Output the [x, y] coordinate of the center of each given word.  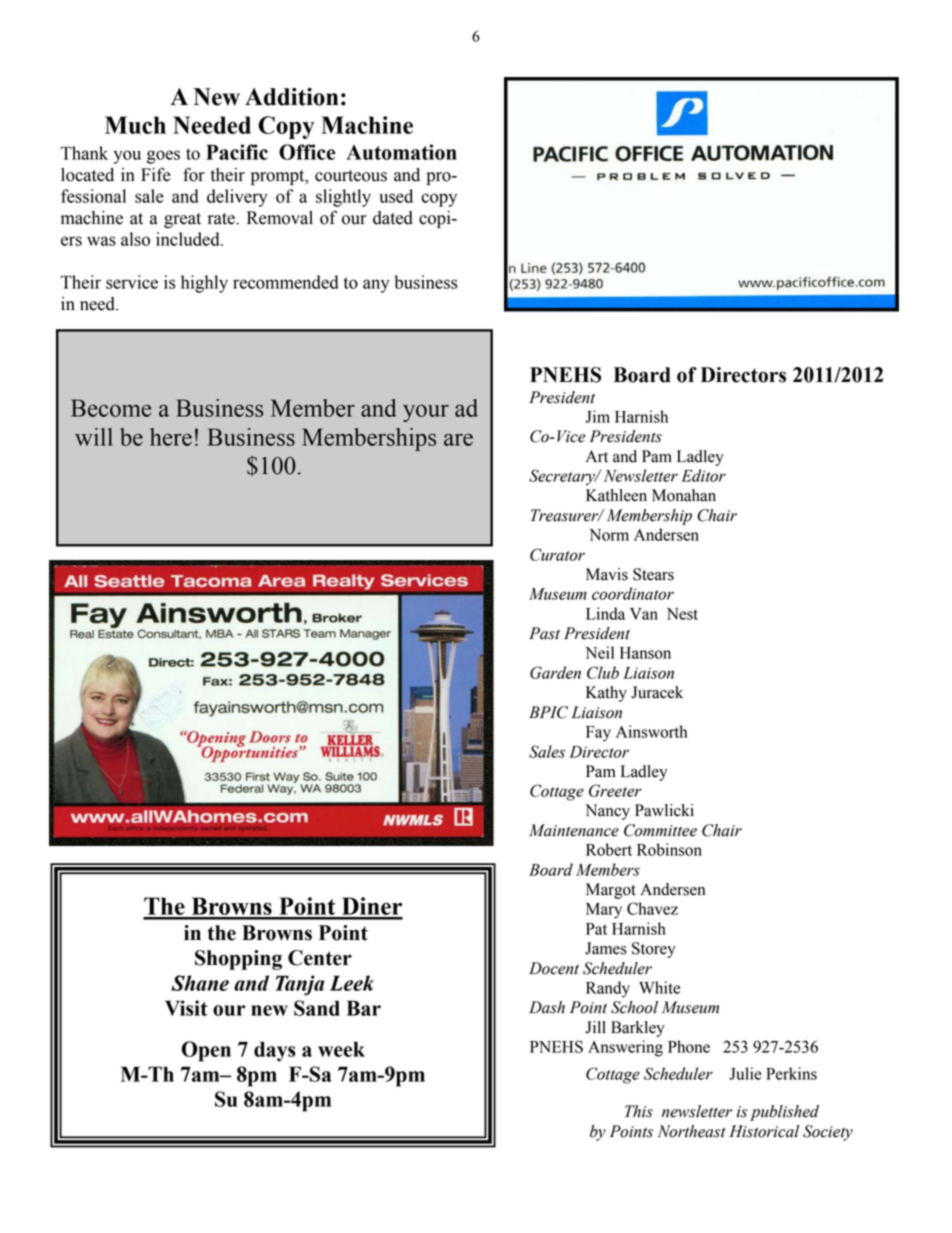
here [171, 437]
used [396, 196]
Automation [401, 152]
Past [544, 633]
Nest [682, 614]
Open [206, 1051]
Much [135, 125]
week [341, 1049]
